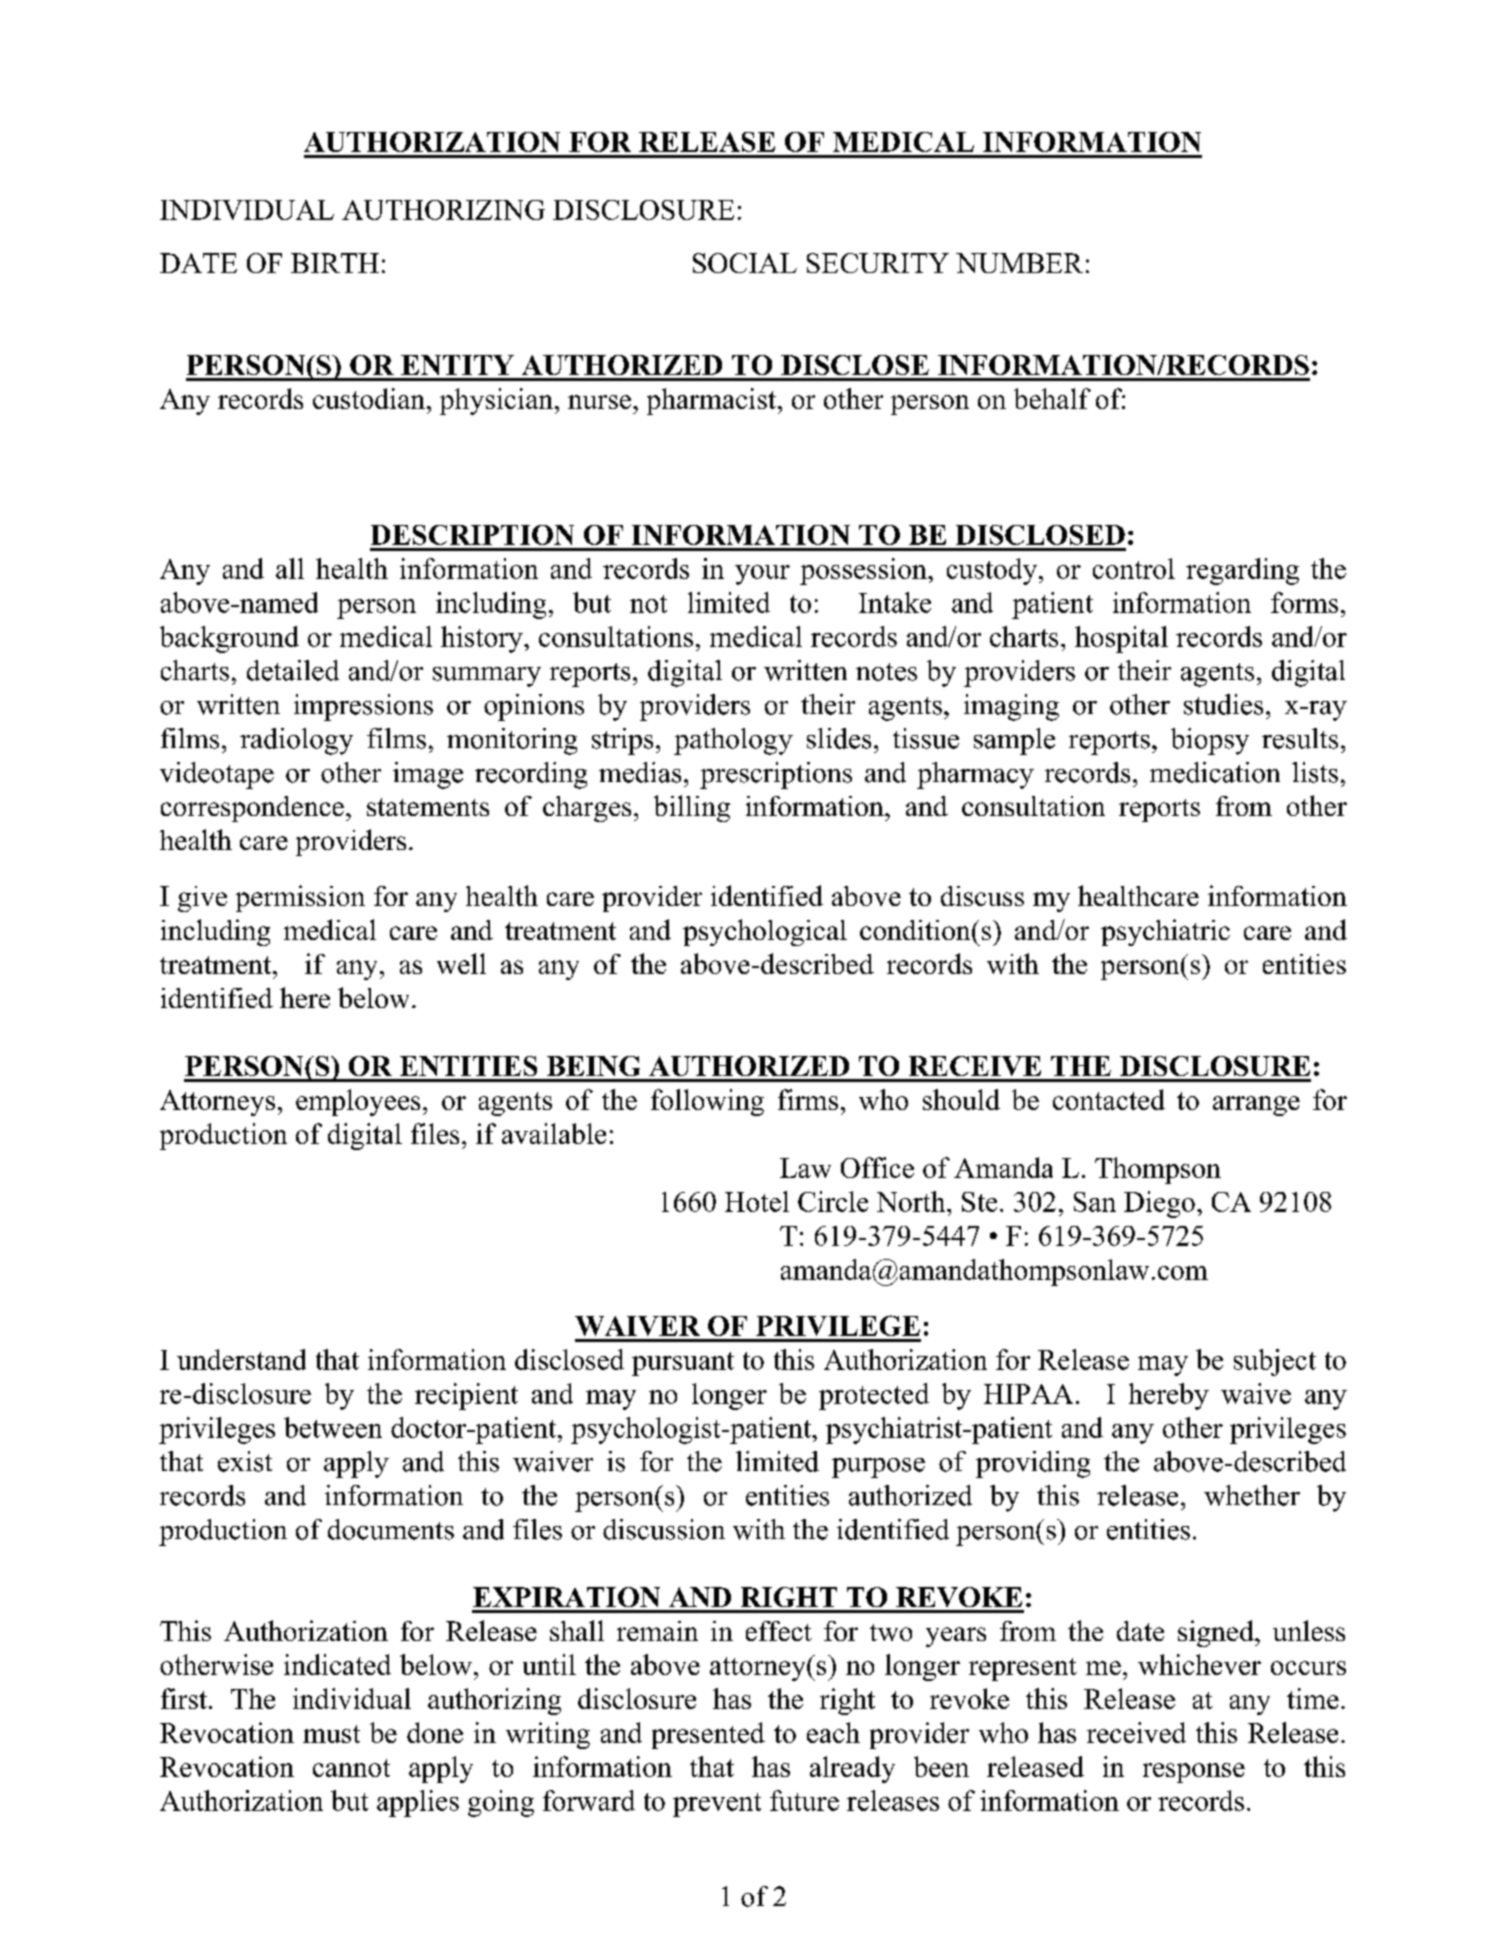 The image size is (1506, 1948). Describe the element at coordinates (358, 1102) in the screenshot. I see `employees` at that location.
